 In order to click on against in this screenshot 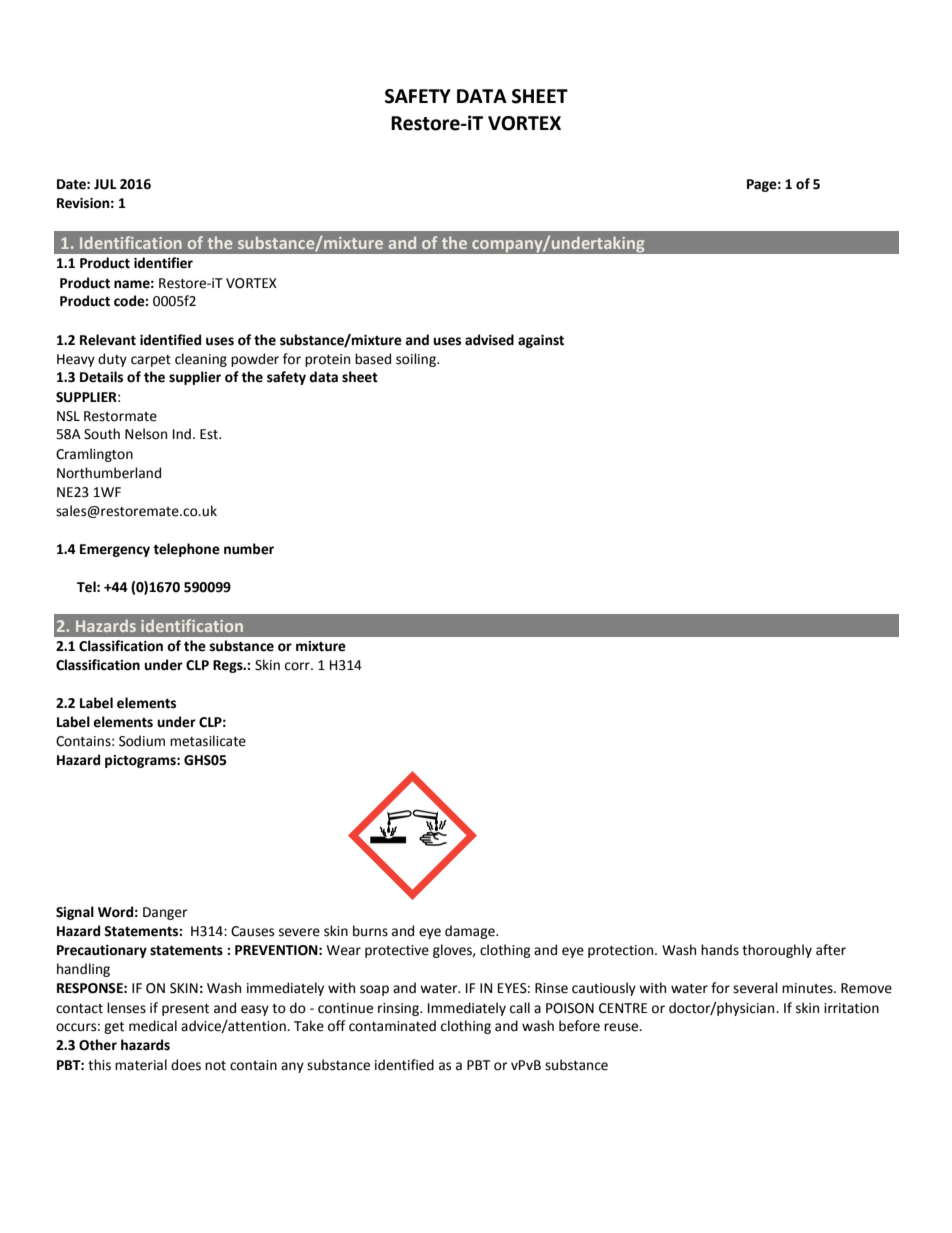, I will do `click(541, 341)`.
